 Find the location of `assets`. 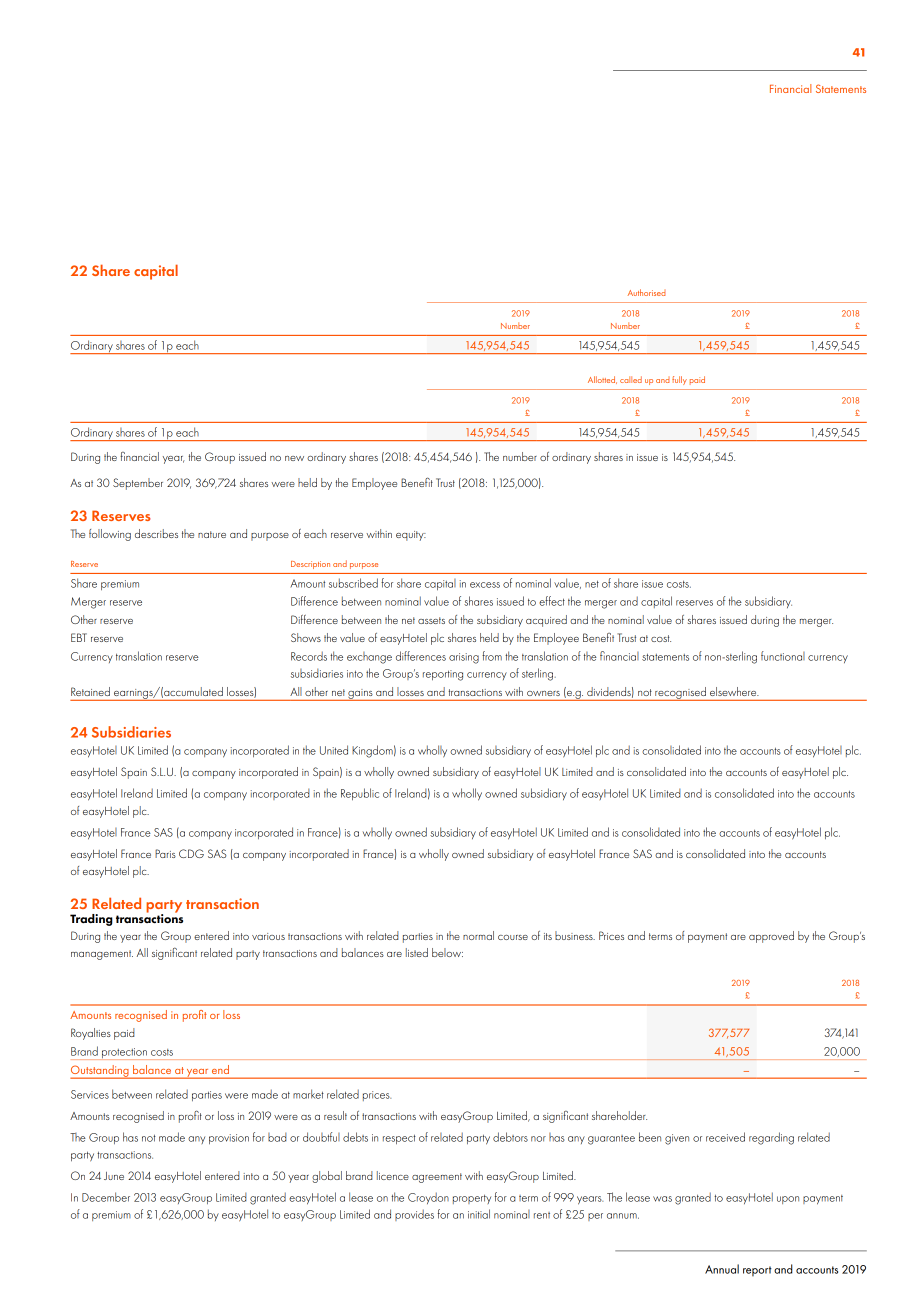

assets is located at coordinates (431, 620).
